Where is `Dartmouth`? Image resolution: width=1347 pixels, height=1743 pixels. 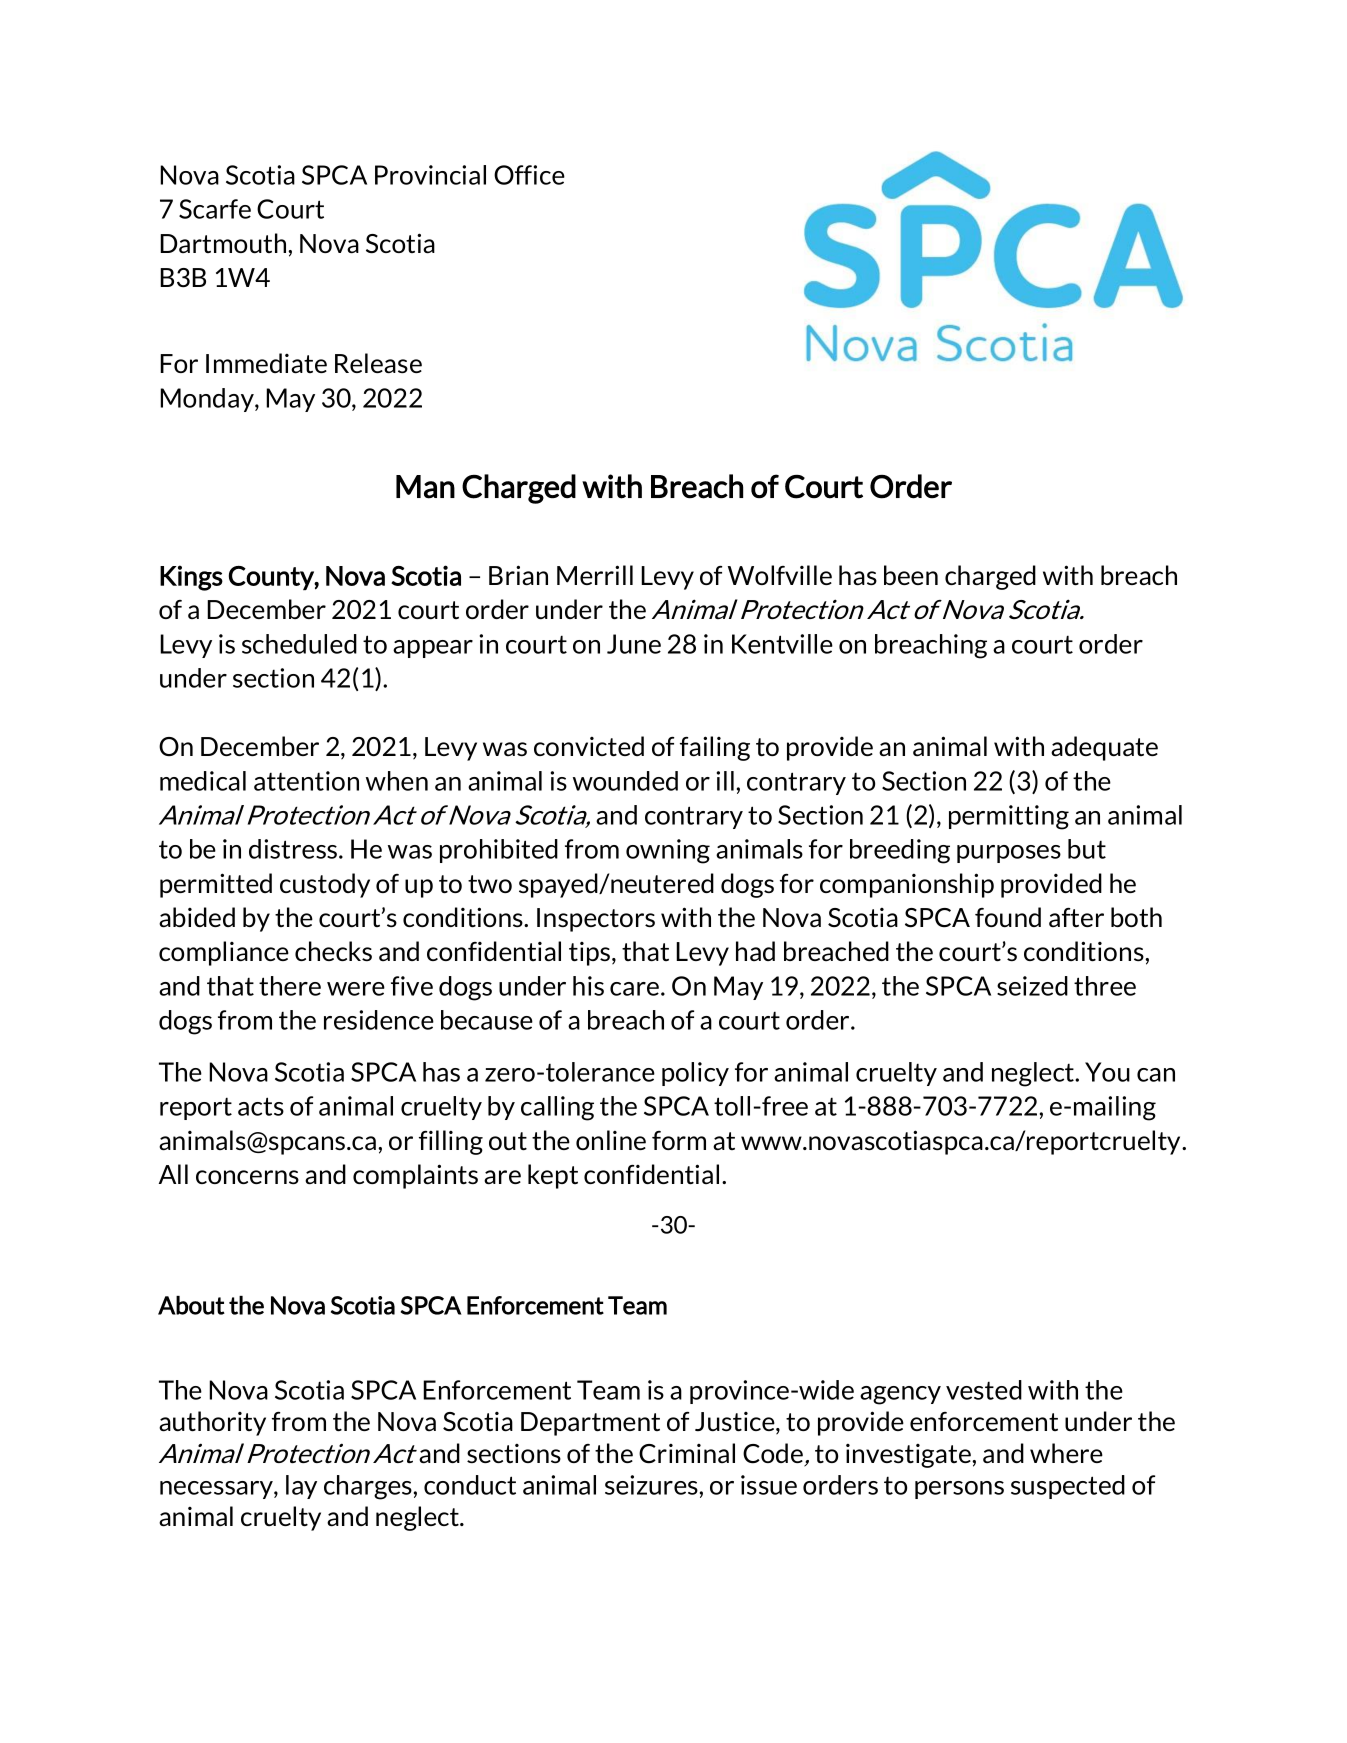
Dartmouth is located at coordinates (224, 243).
